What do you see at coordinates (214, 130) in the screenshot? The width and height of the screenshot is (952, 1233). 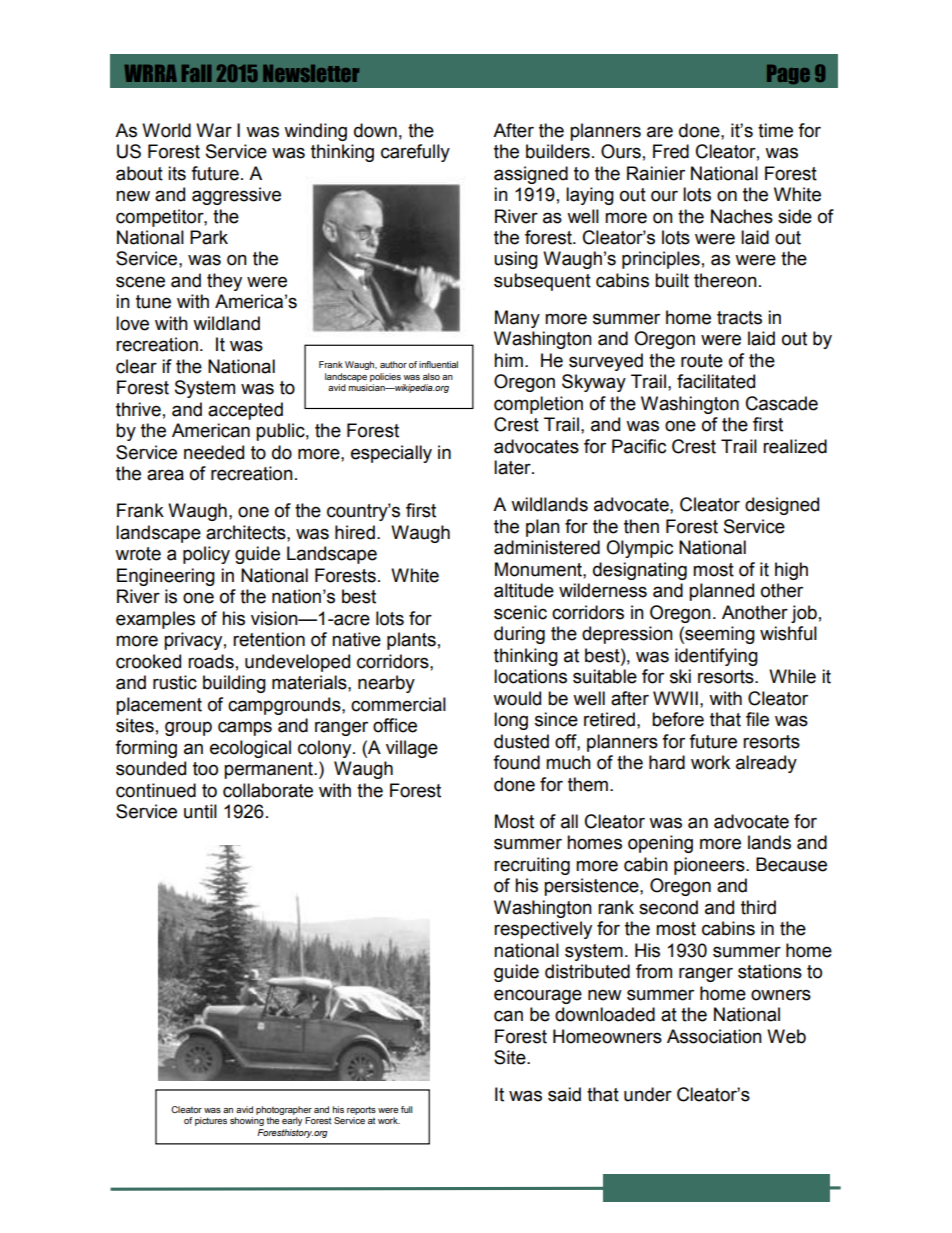 I see `War` at bounding box center [214, 130].
